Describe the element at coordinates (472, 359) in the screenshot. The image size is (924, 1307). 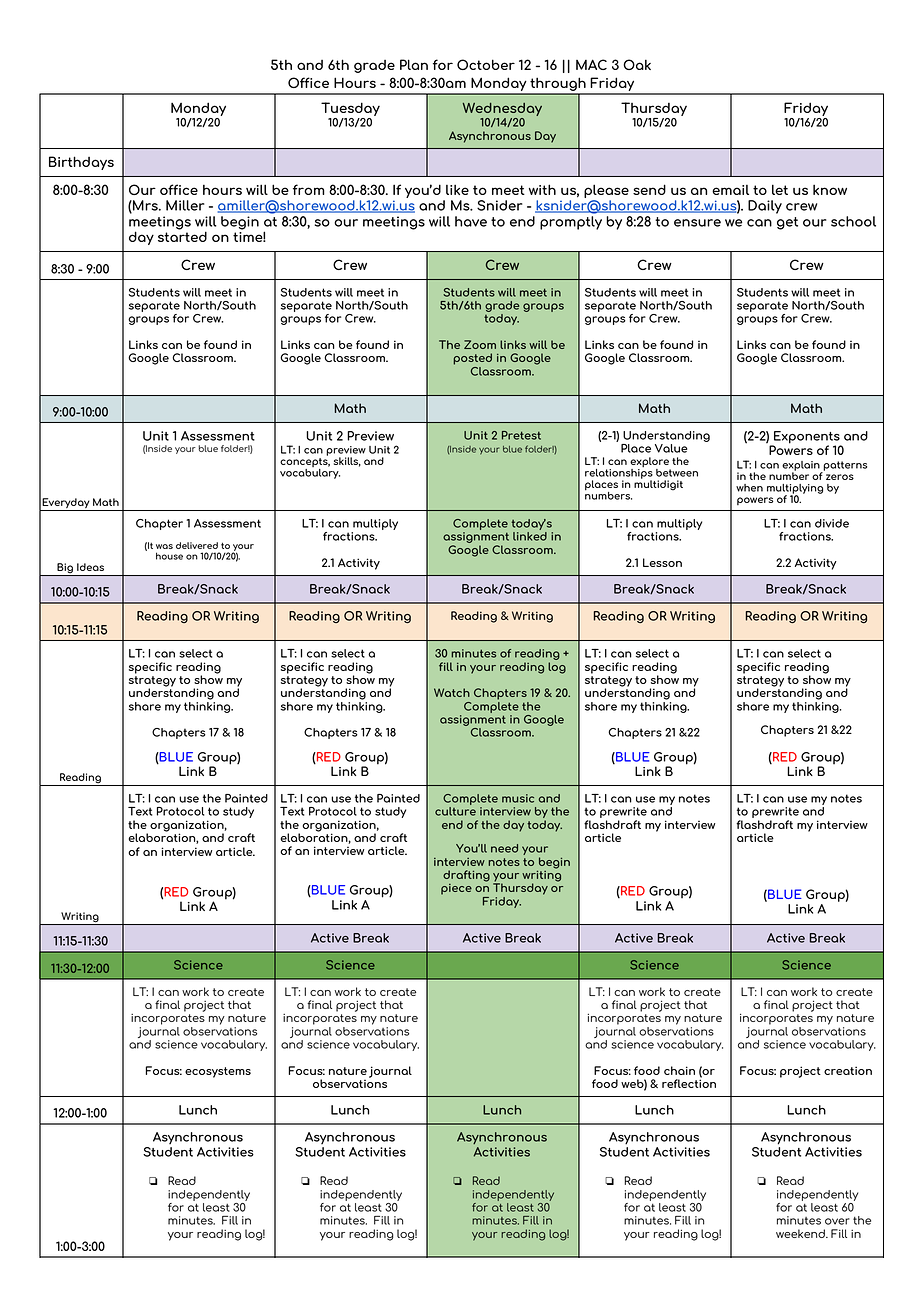
I see `posted` at that location.
